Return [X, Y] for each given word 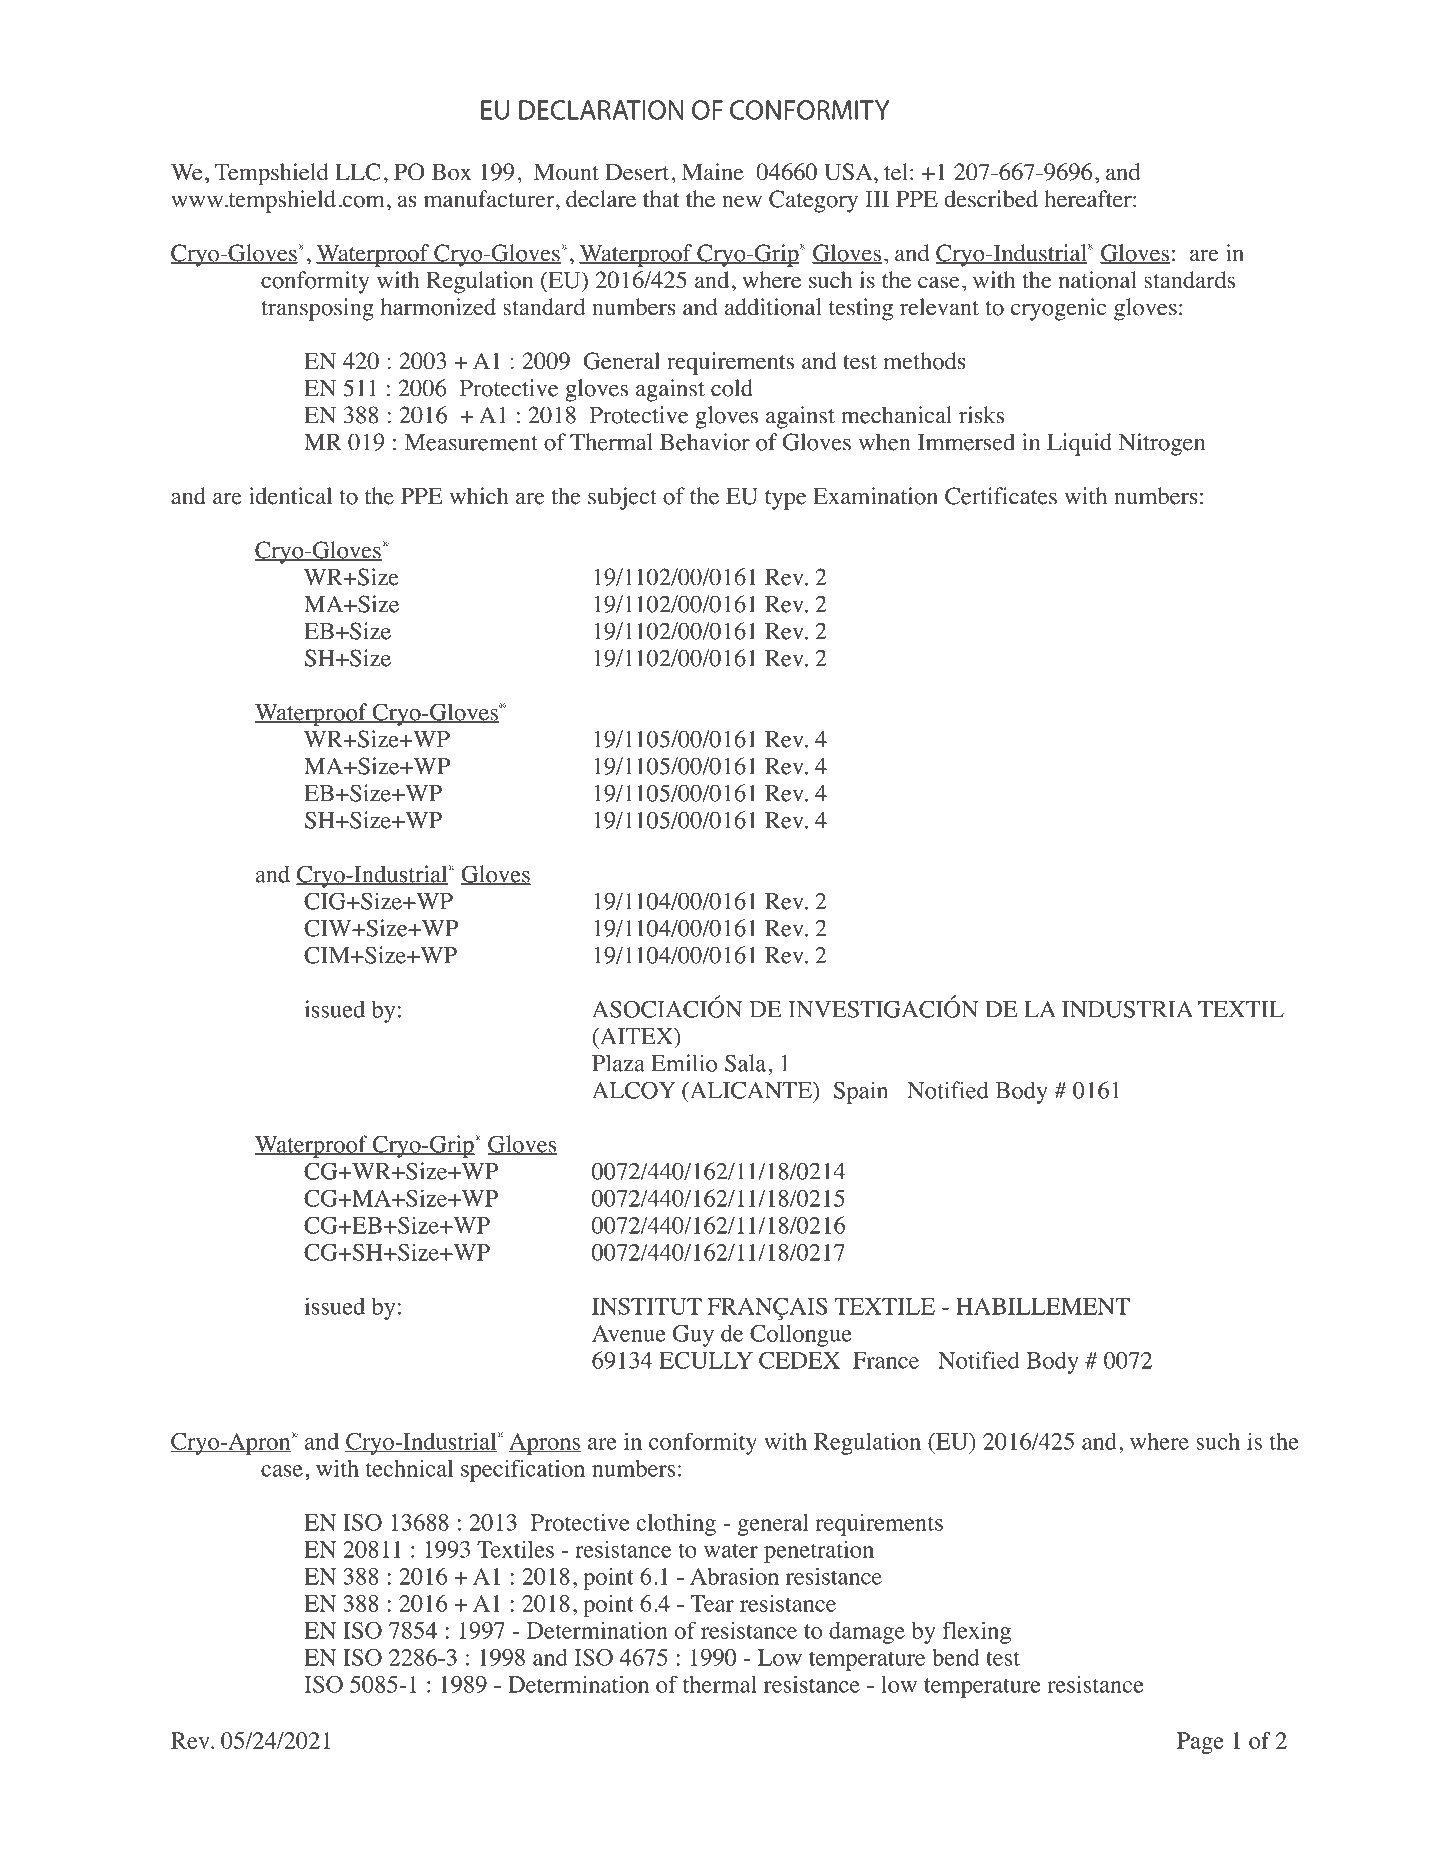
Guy [693, 1335]
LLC [358, 172]
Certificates [1001, 496]
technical [410, 1468]
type [785, 500]
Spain [860, 1092]
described [991, 199]
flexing [977, 1632]
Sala [747, 1063]
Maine [713, 172]
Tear [712, 1603]
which [478, 496]
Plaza [618, 1063]
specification [523, 1470]
